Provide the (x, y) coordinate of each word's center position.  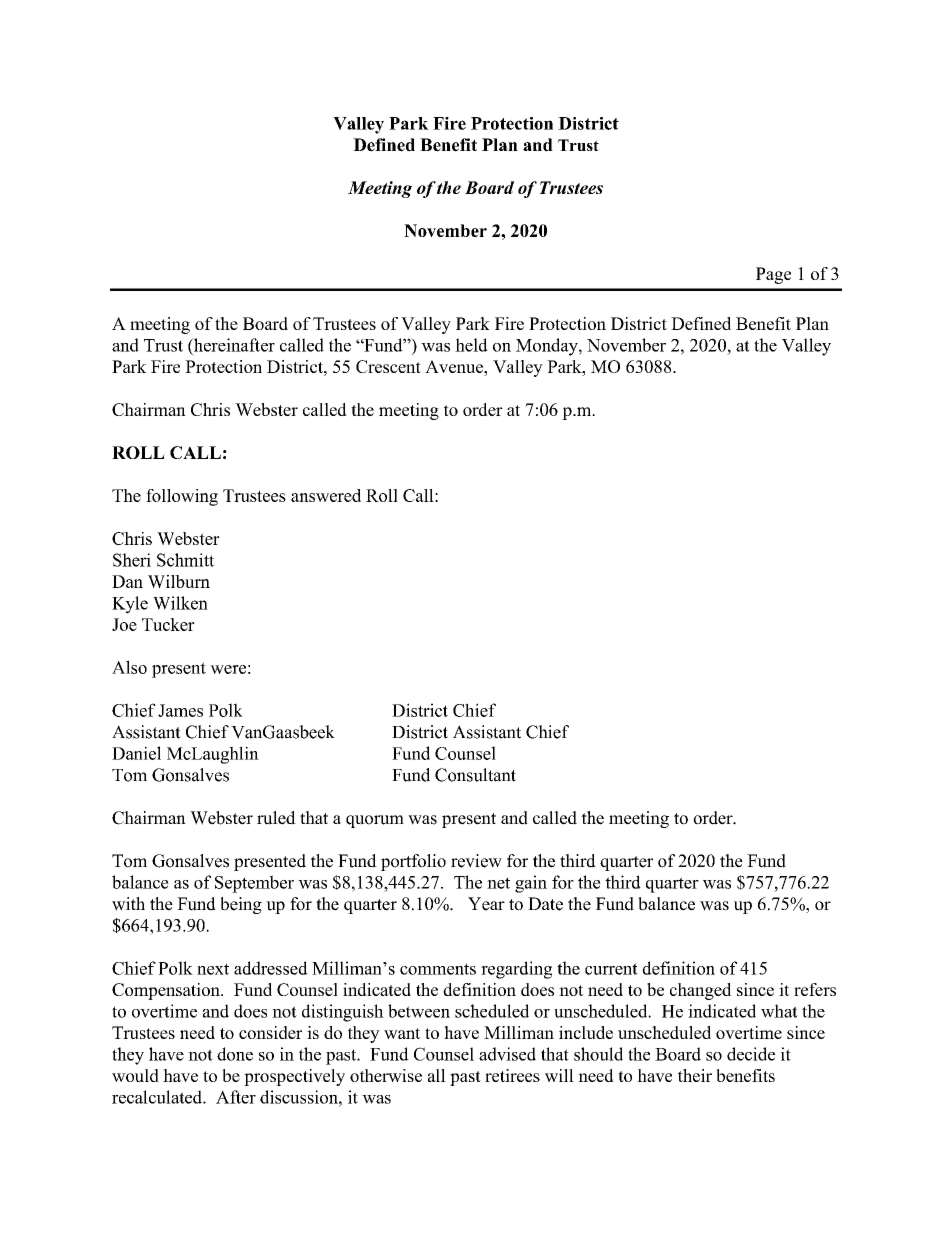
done (235, 1054)
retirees (512, 1075)
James (180, 710)
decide (751, 1054)
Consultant (475, 775)
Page (773, 275)
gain (531, 884)
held (471, 345)
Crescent (388, 366)
